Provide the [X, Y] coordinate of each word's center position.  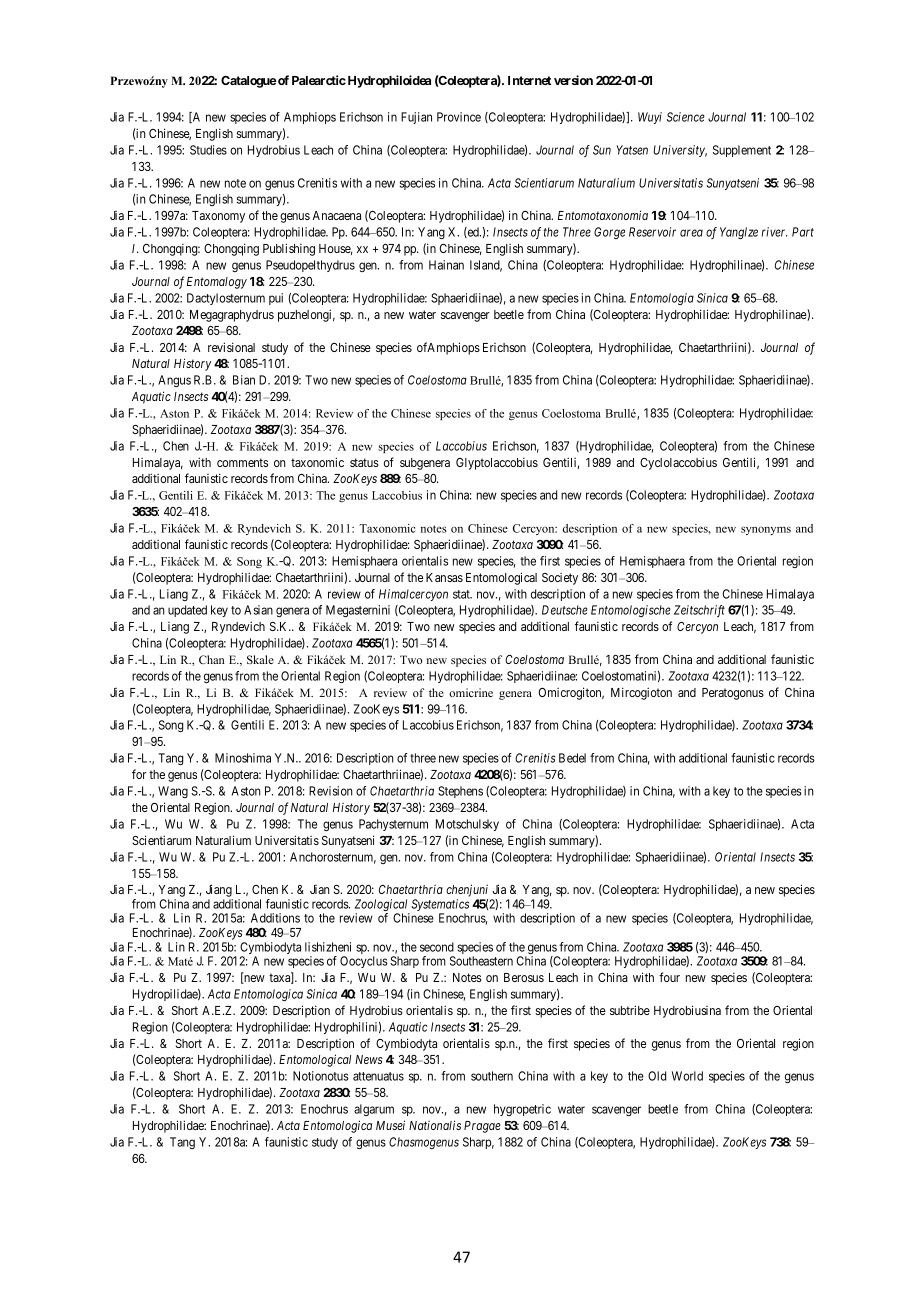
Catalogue [248, 82]
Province [459, 117]
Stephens [460, 792]
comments [242, 462]
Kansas [444, 577]
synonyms [766, 530]
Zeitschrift [699, 611]
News [369, 1059]
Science [686, 117]
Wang [173, 792]
